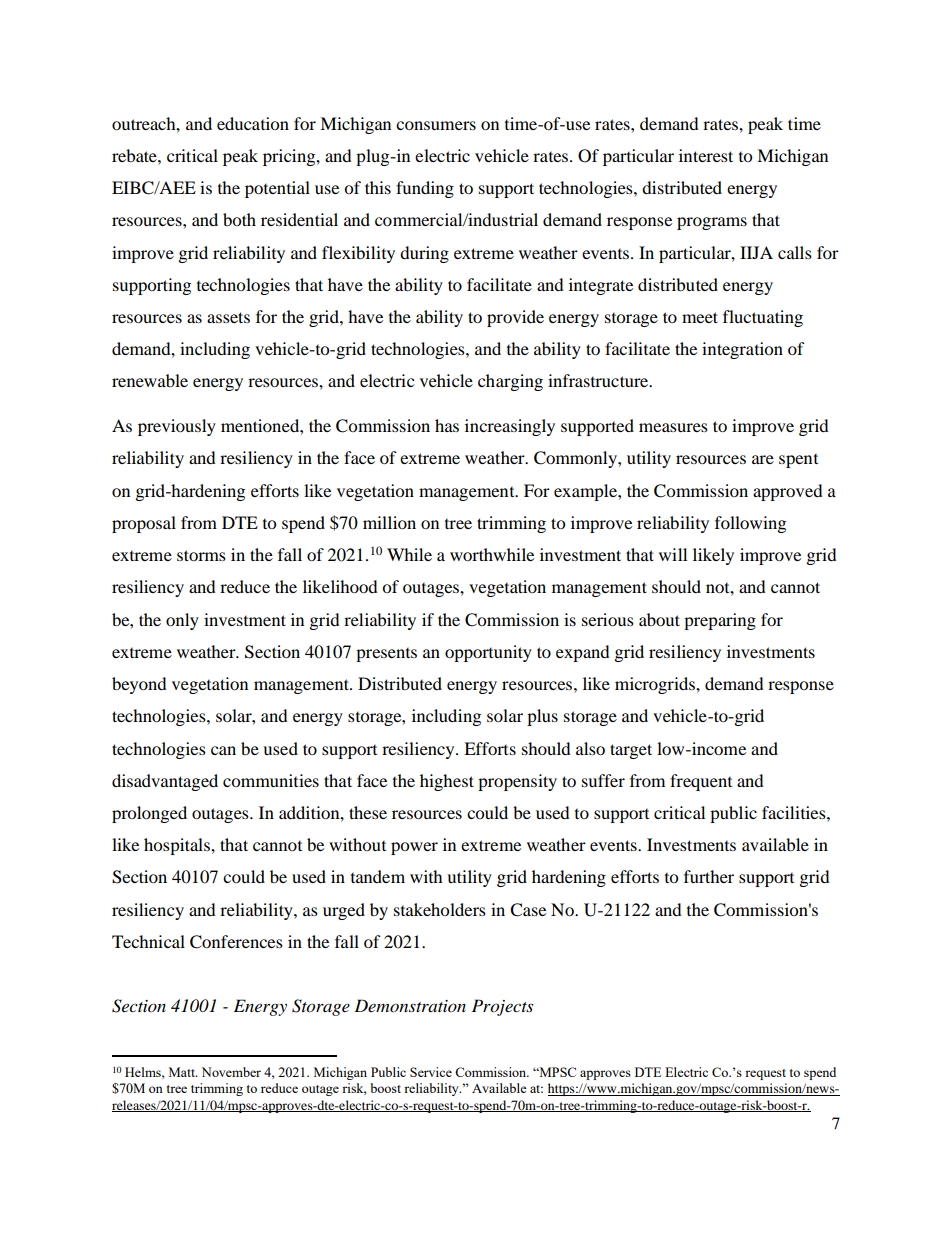 The width and height of the document is (952, 1233). I want to click on million, so click(389, 522).
